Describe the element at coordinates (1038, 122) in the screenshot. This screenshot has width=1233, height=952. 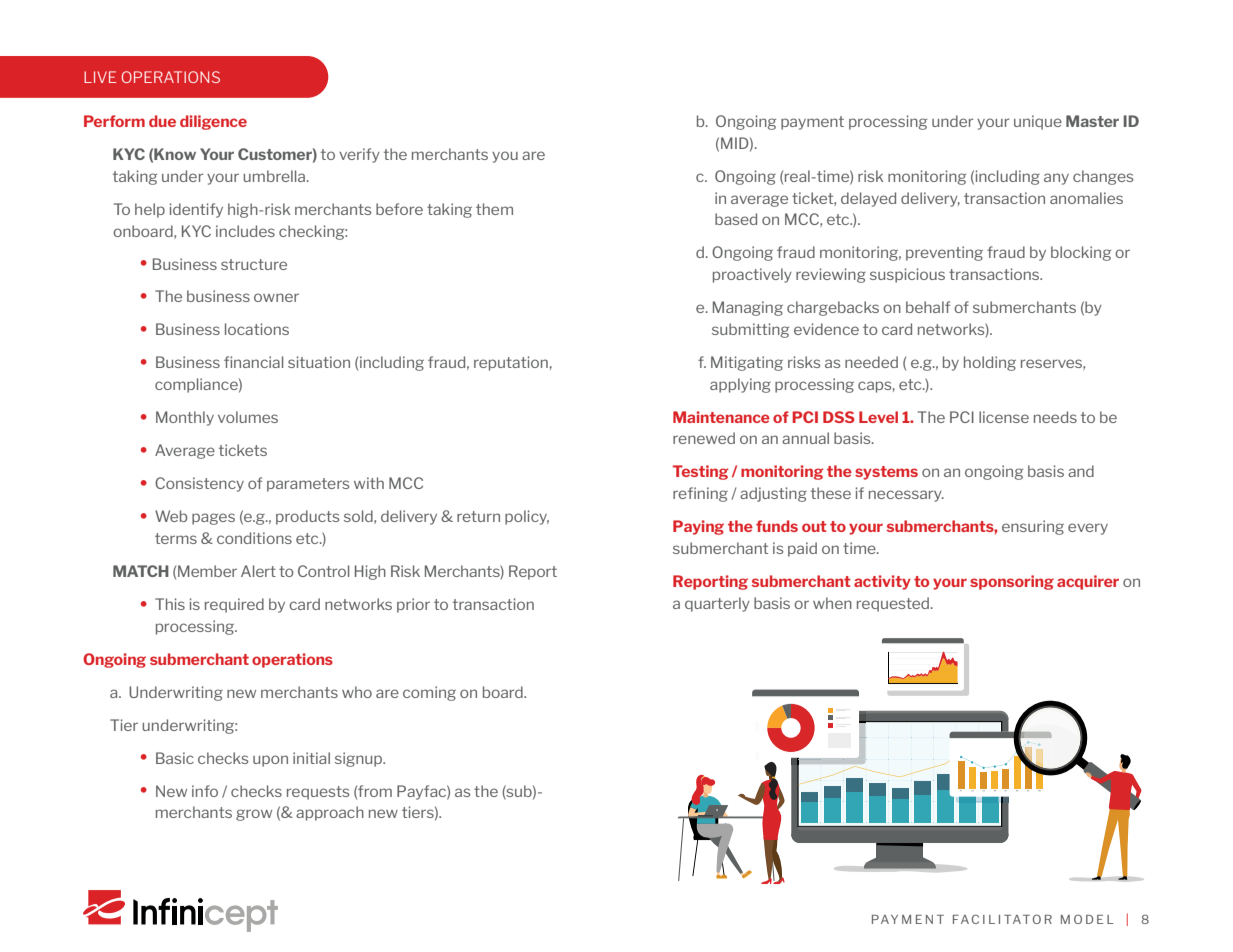
I see `unique` at that location.
